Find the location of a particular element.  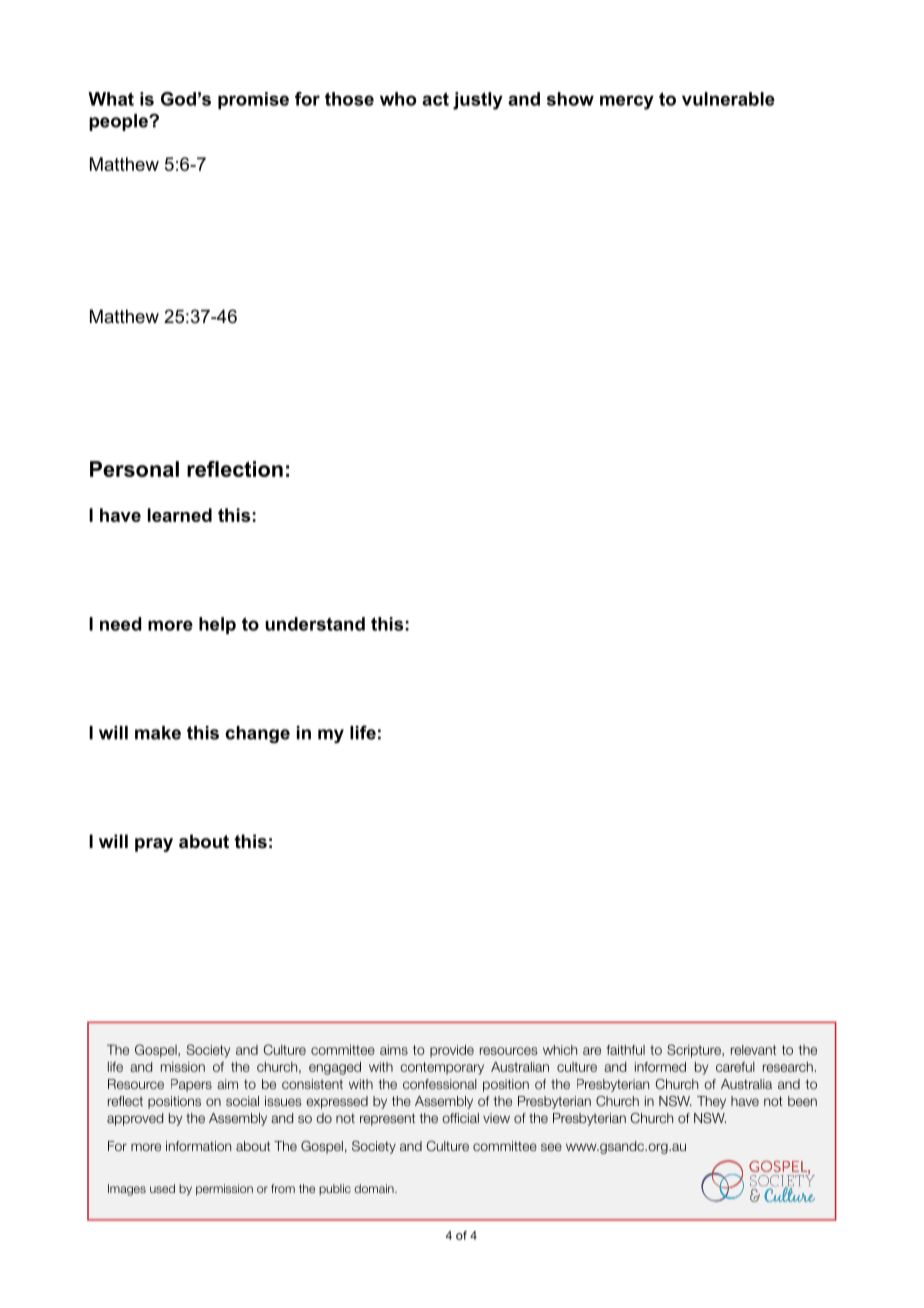

vulnerable is located at coordinates (728, 99).
